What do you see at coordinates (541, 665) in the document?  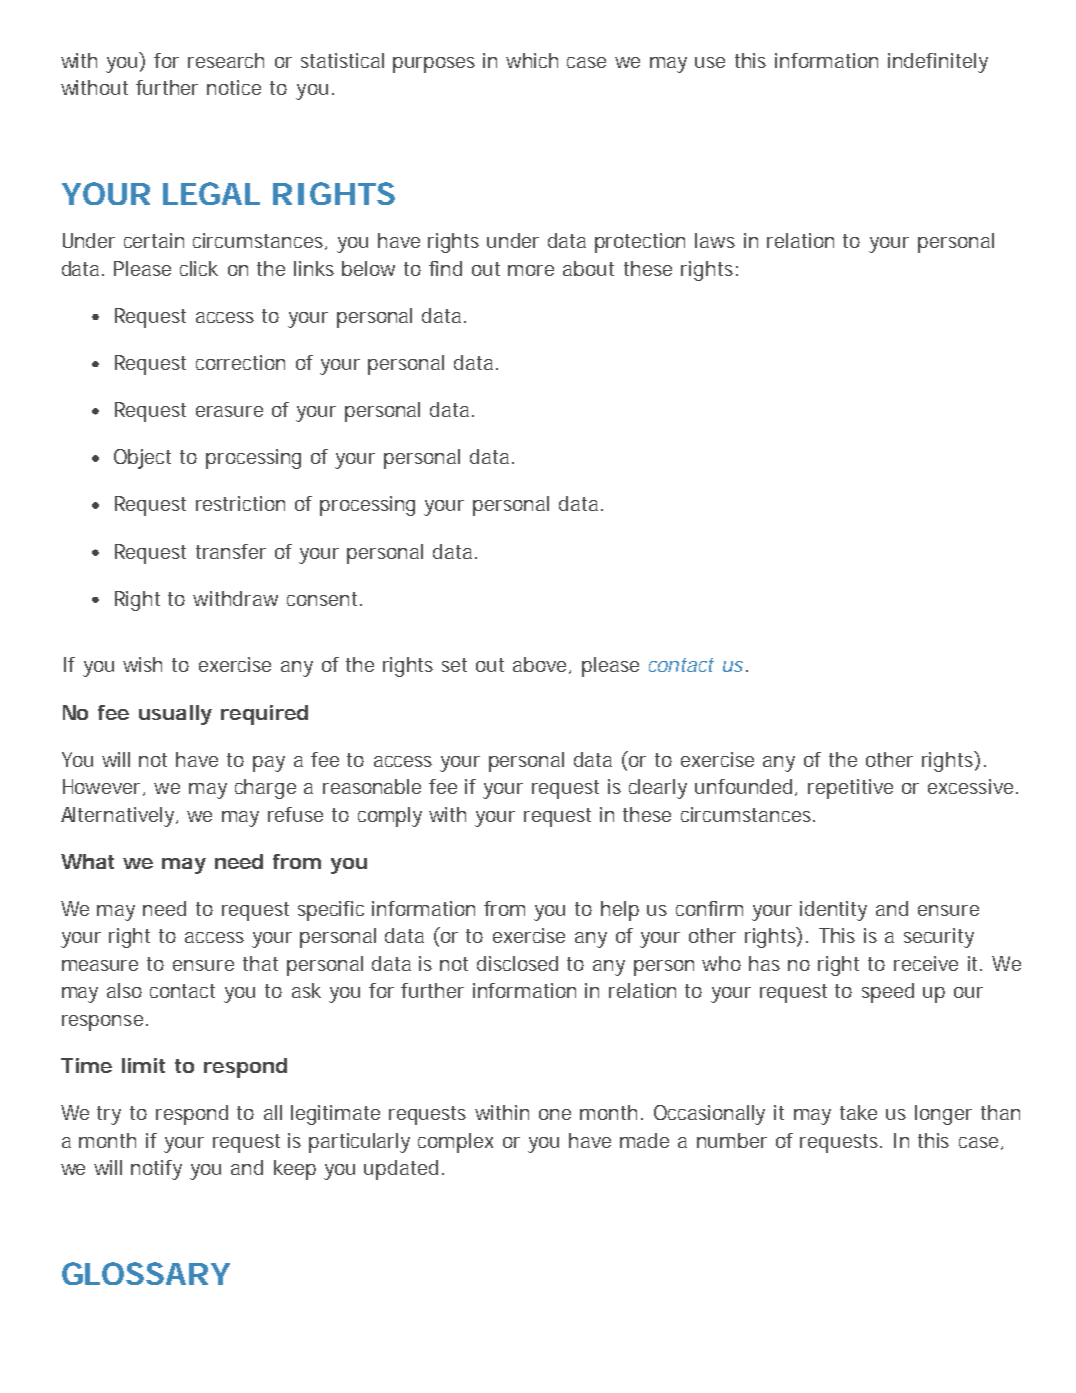 I see `above` at bounding box center [541, 665].
